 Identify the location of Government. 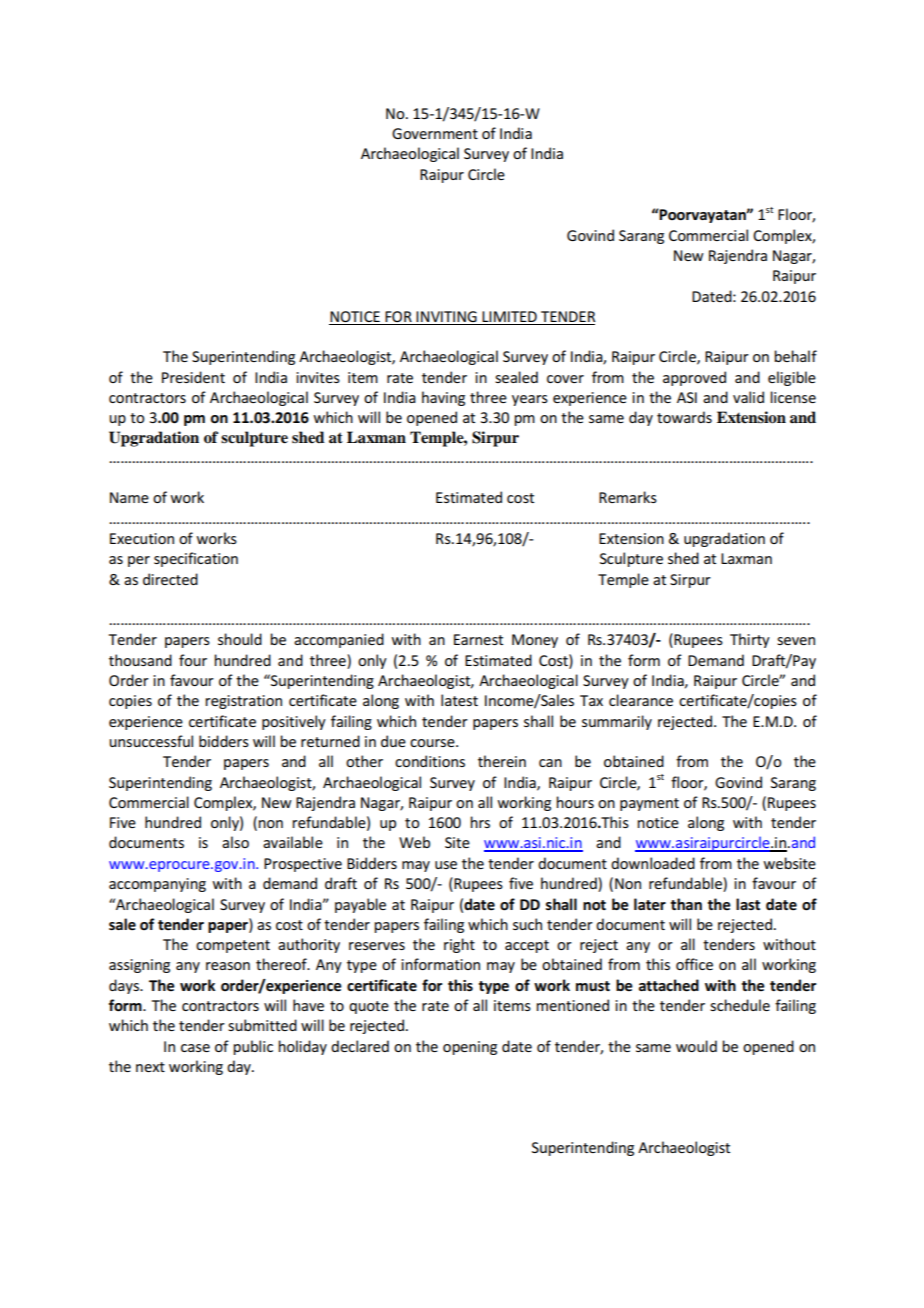
(435, 133).
